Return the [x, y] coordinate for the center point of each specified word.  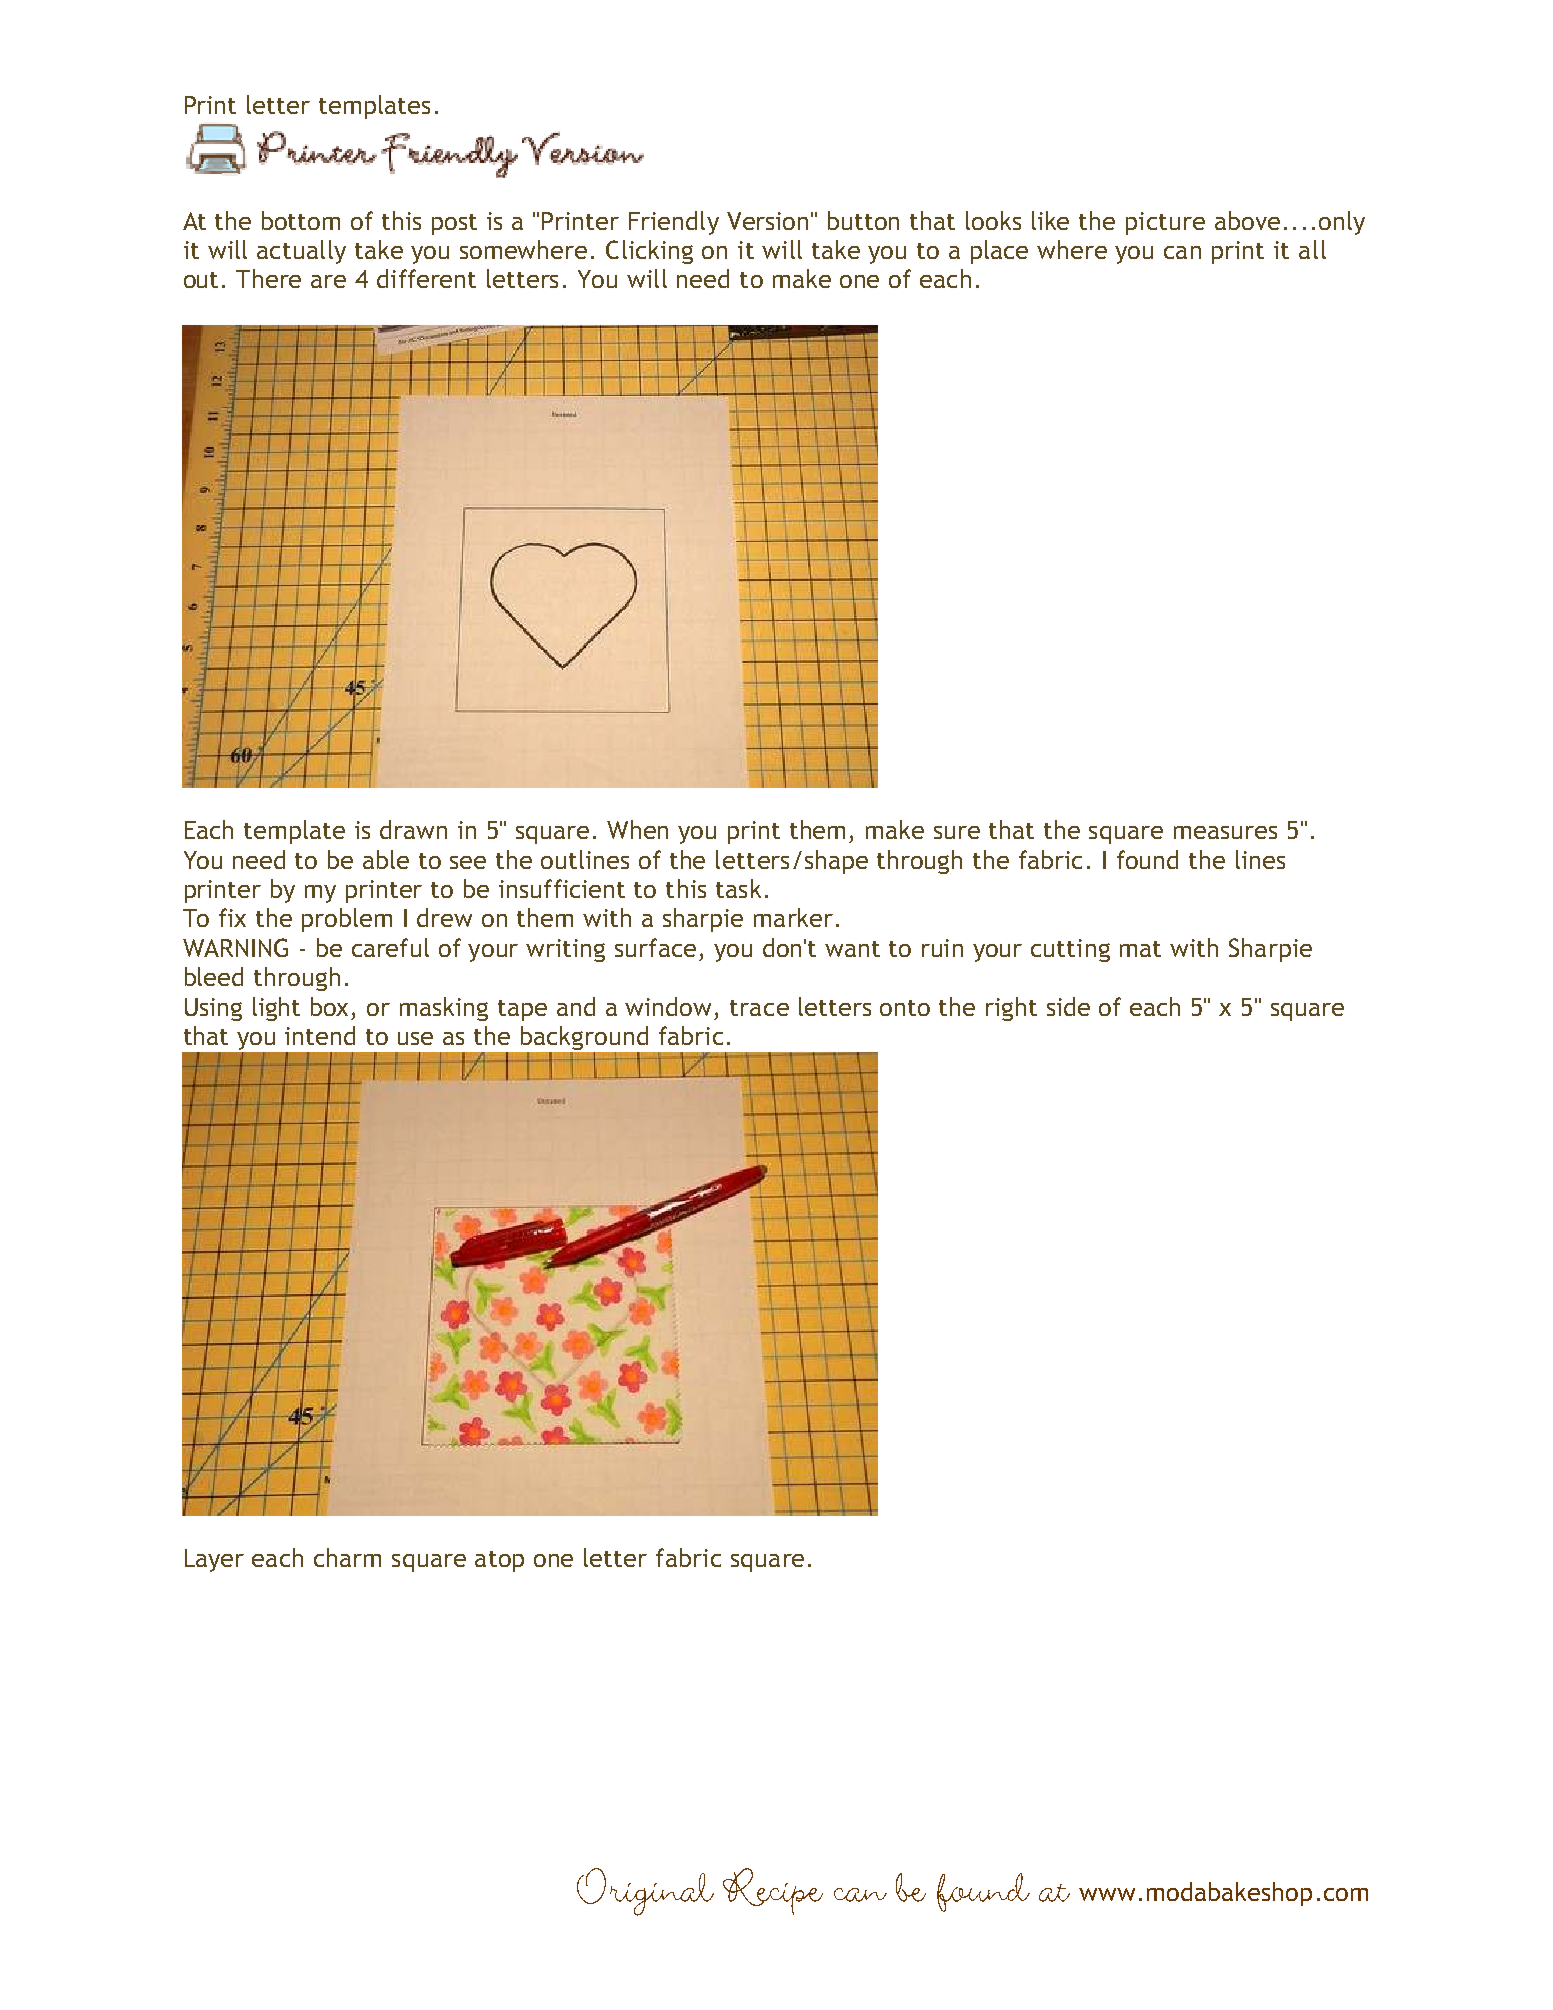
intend [320, 1035]
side [1068, 1006]
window [668, 1006]
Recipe [773, 1891]
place [999, 252]
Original [645, 1892]
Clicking [649, 252]
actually [301, 252]
